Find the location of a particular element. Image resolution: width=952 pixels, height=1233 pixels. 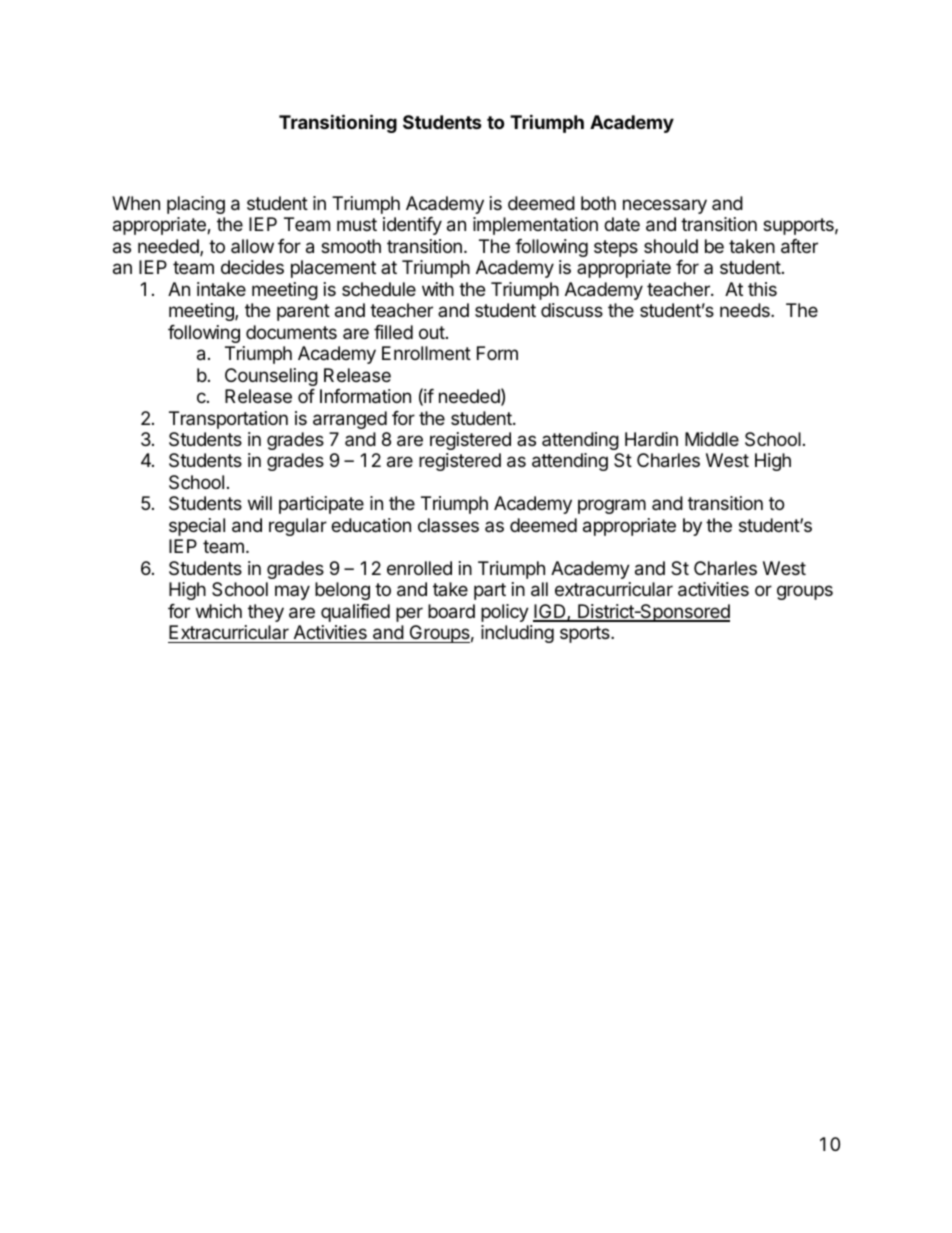

placing is located at coordinates (196, 205).
